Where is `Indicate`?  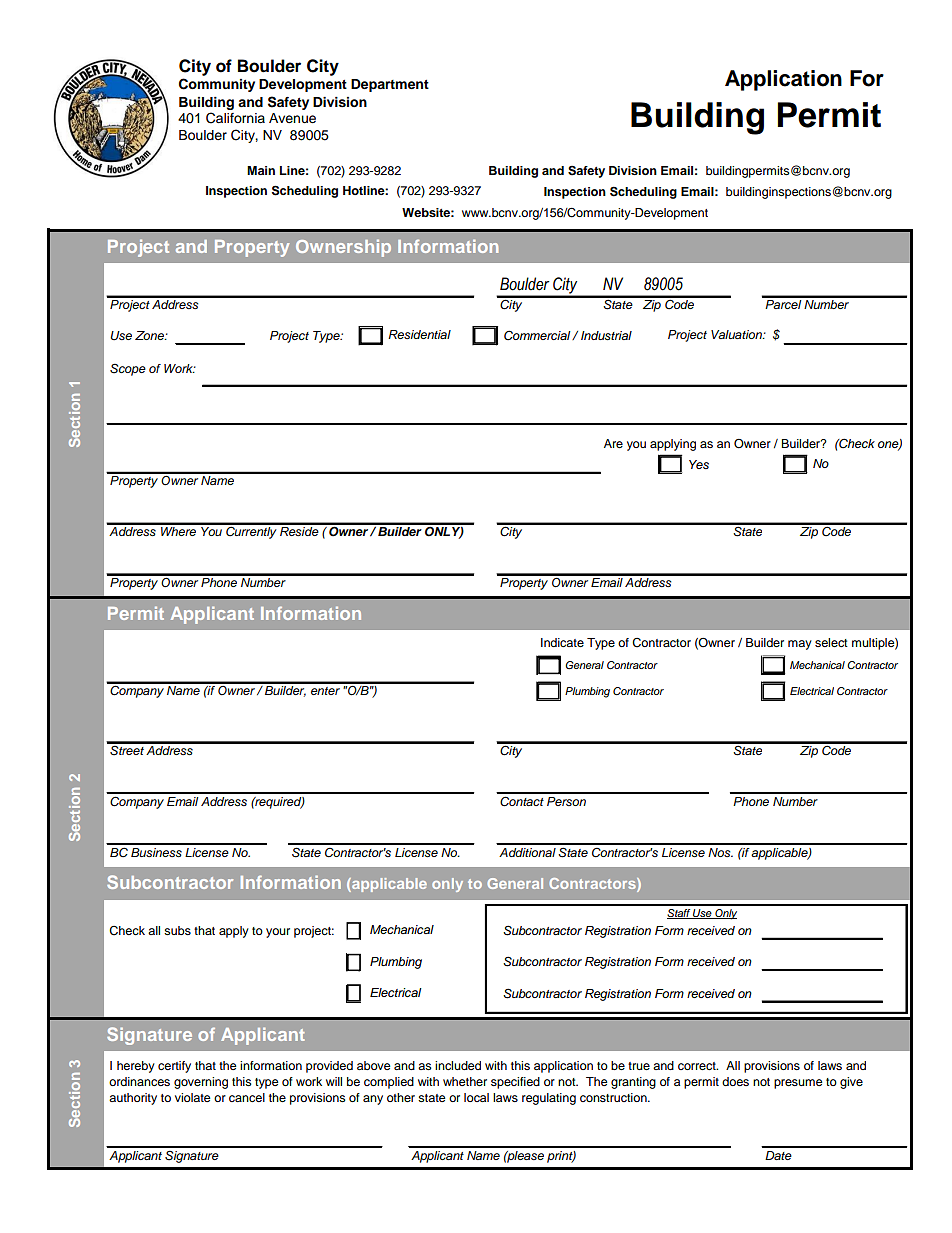 Indicate is located at coordinates (562, 642).
